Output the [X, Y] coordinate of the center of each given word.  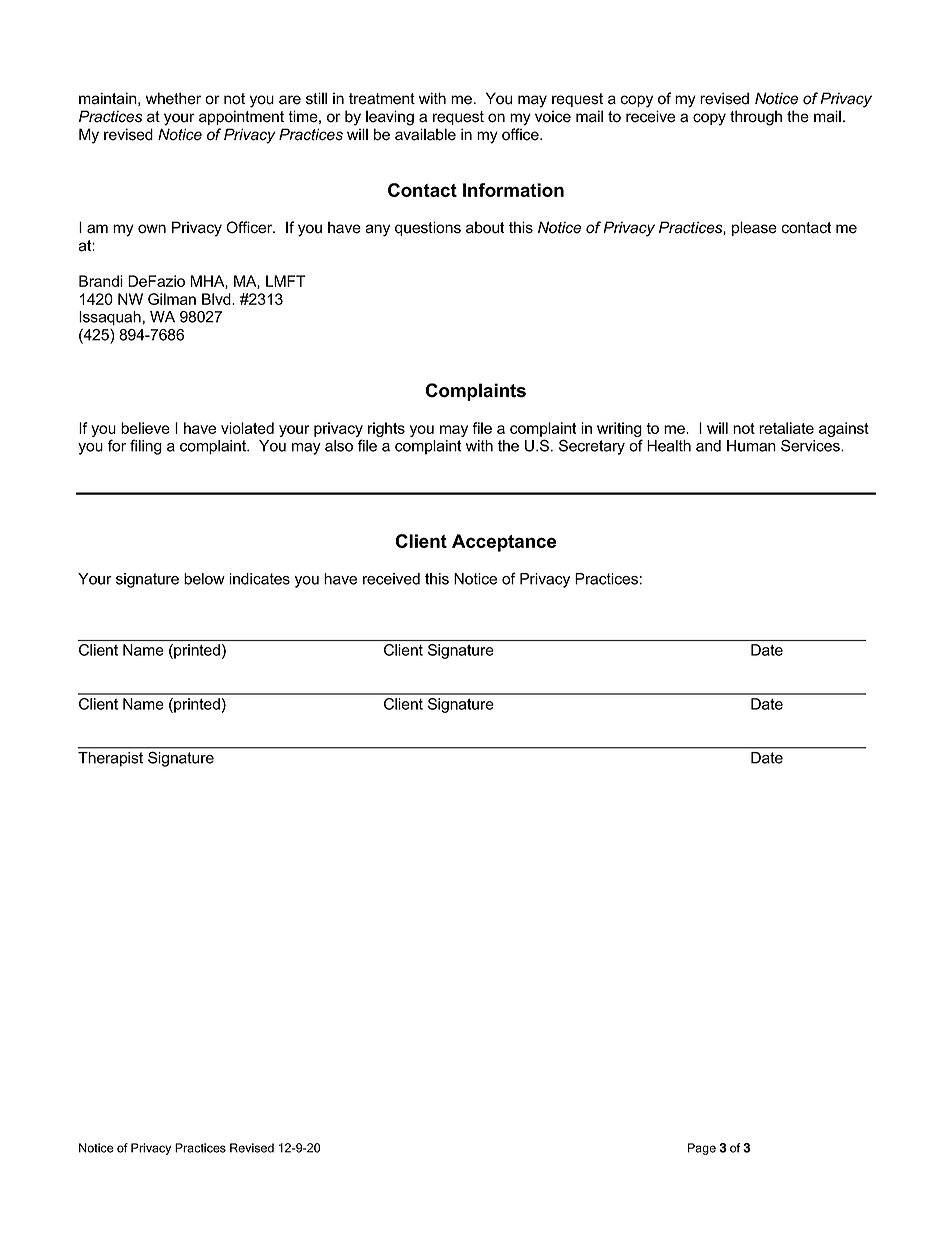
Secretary [592, 447]
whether [173, 98]
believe [145, 428]
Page [702, 1149]
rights [386, 429]
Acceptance [504, 543]
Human [751, 446]
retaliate [786, 428]
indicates [259, 579]
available [425, 134]
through [756, 118]
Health [669, 446]
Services [811, 445]
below [204, 579]
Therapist [110, 759]
